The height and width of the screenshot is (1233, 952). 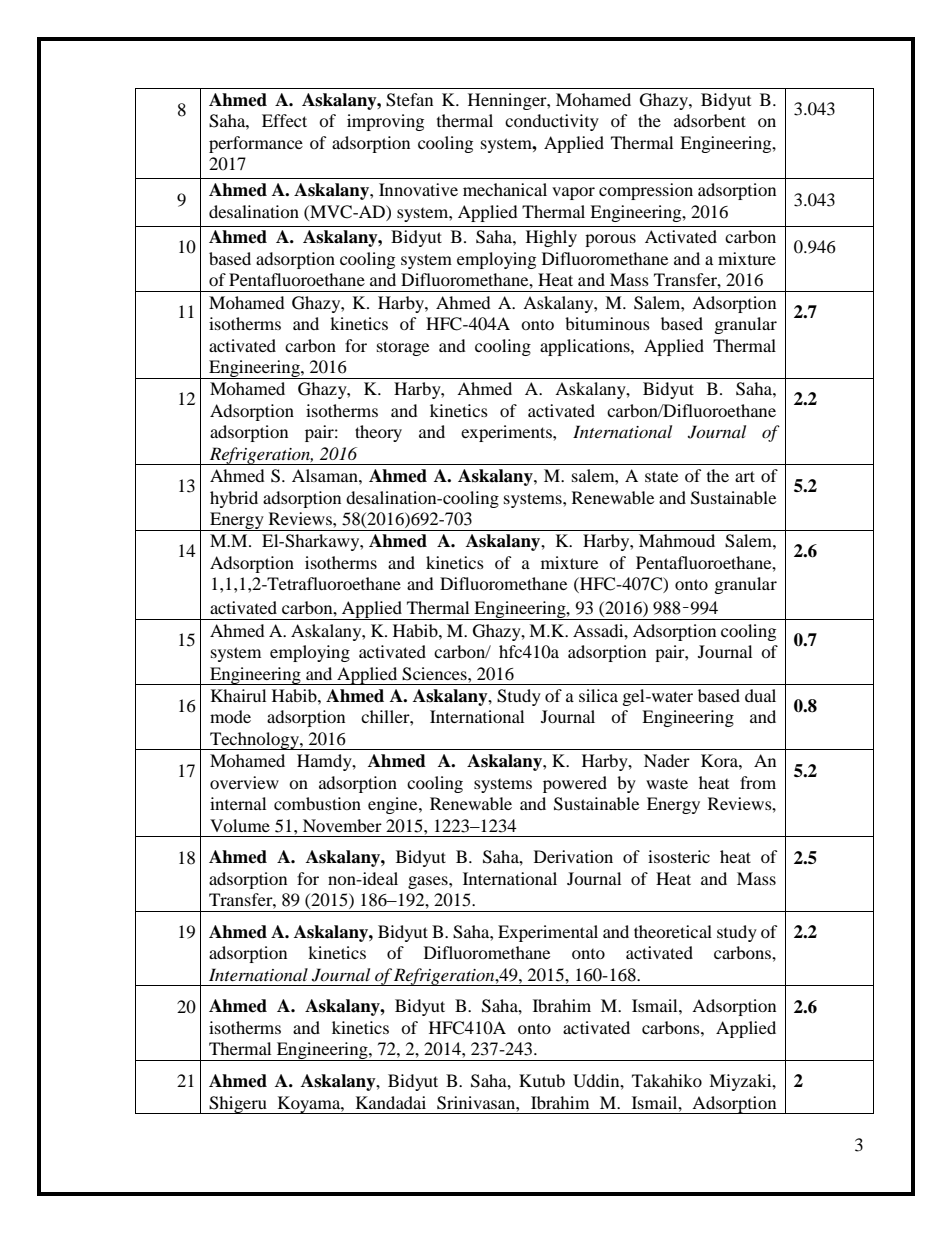 I want to click on experiments, so click(x=507, y=433).
